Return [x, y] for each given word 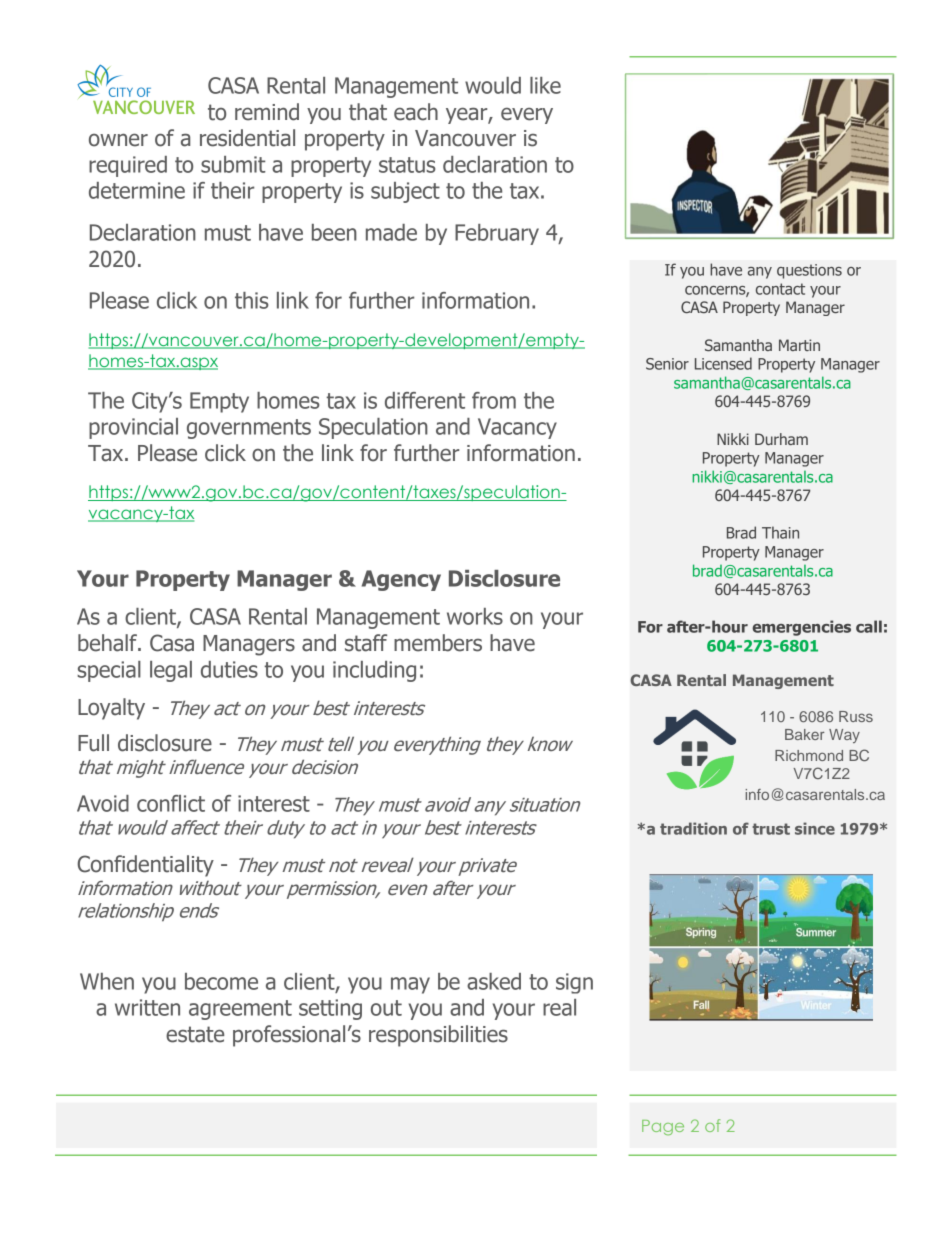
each [416, 112]
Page [663, 1127]
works [475, 616]
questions [809, 271]
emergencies [801, 628]
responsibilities [438, 1036]
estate [195, 1034]
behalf [109, 643]
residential [247, 138]
